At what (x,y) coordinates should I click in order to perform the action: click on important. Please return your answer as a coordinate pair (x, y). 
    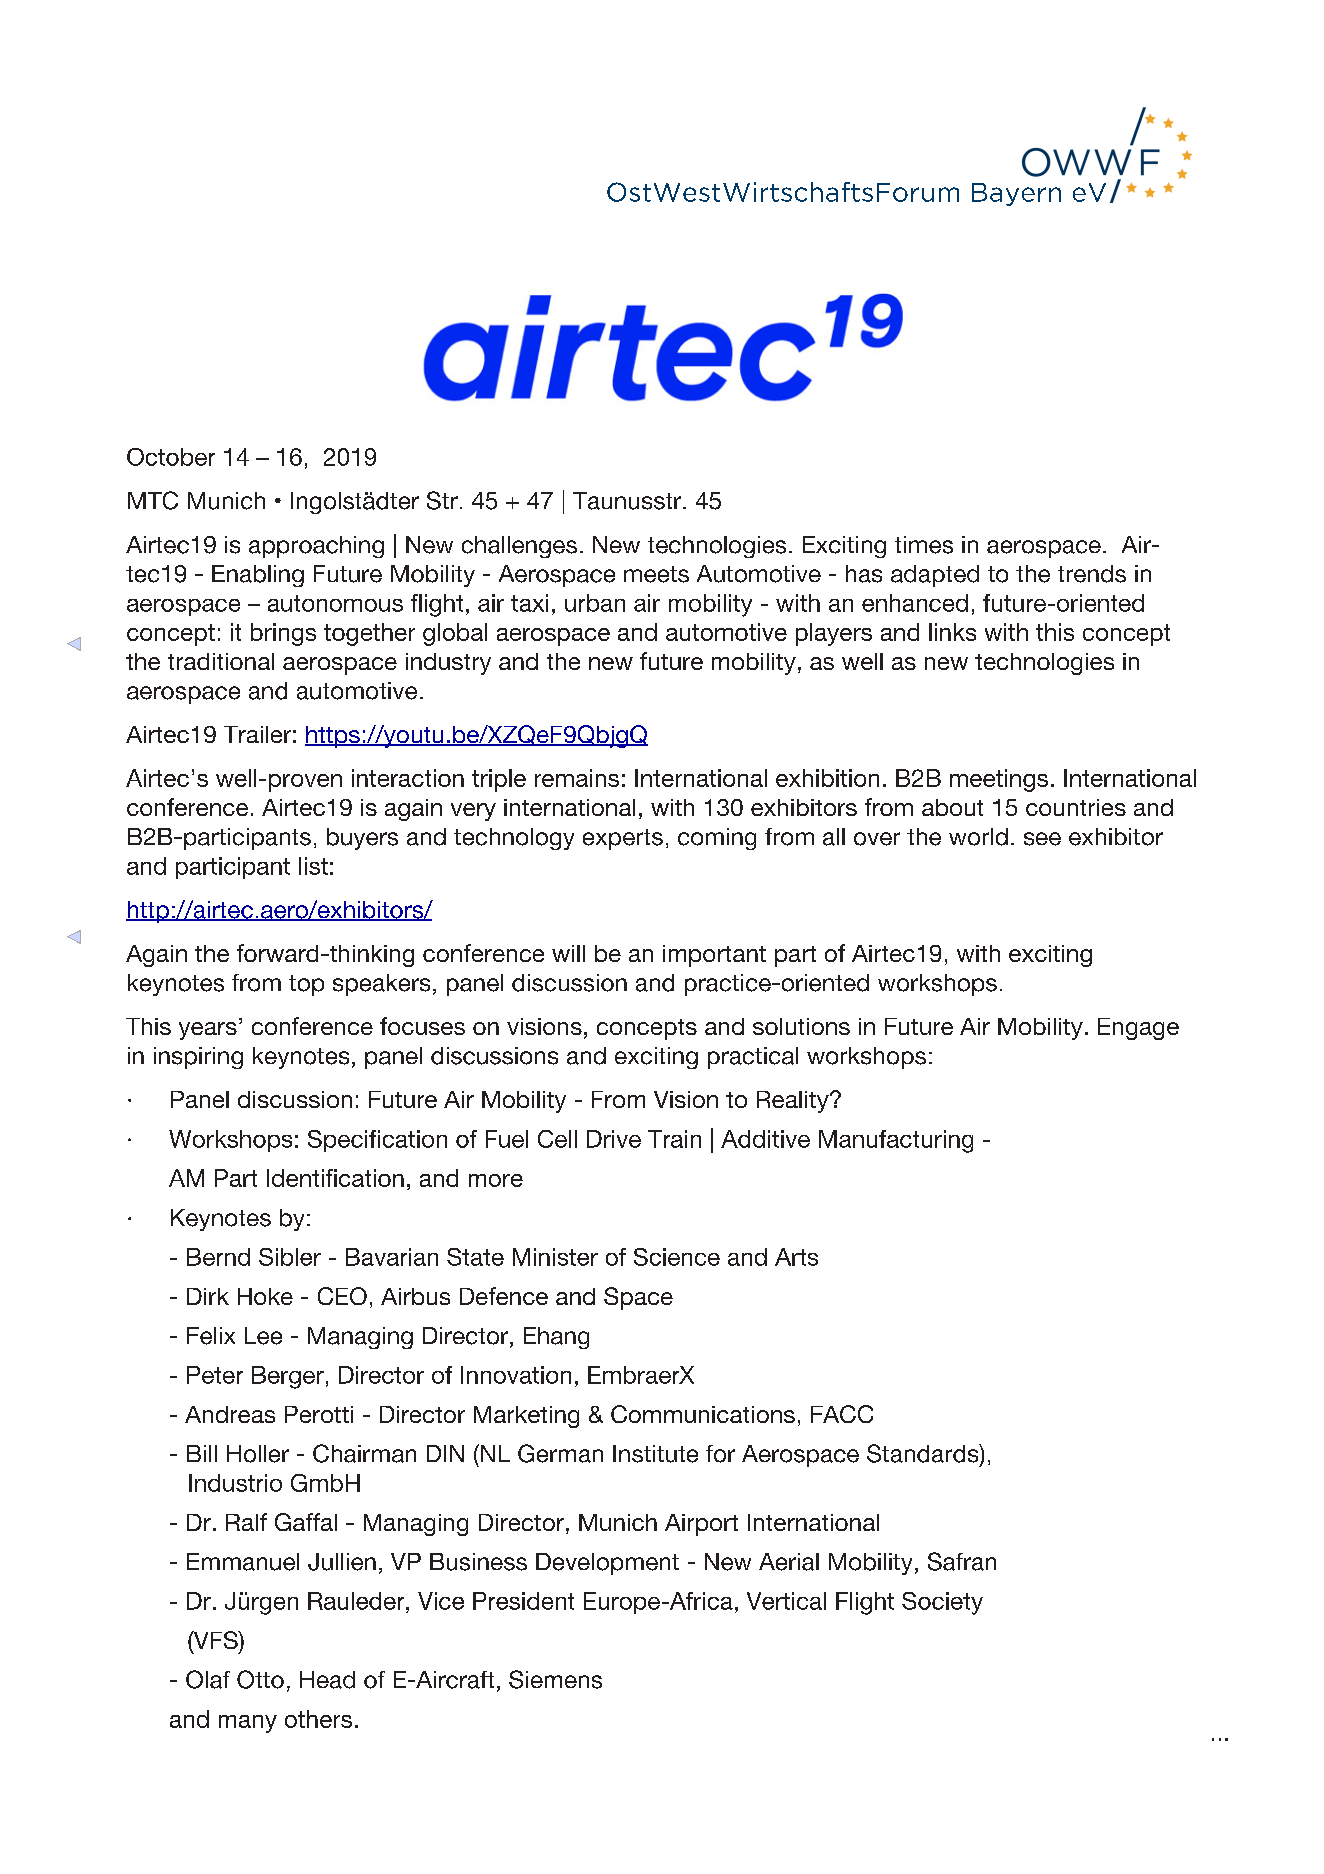
    Looking at the image, I should click on (714, 956).
